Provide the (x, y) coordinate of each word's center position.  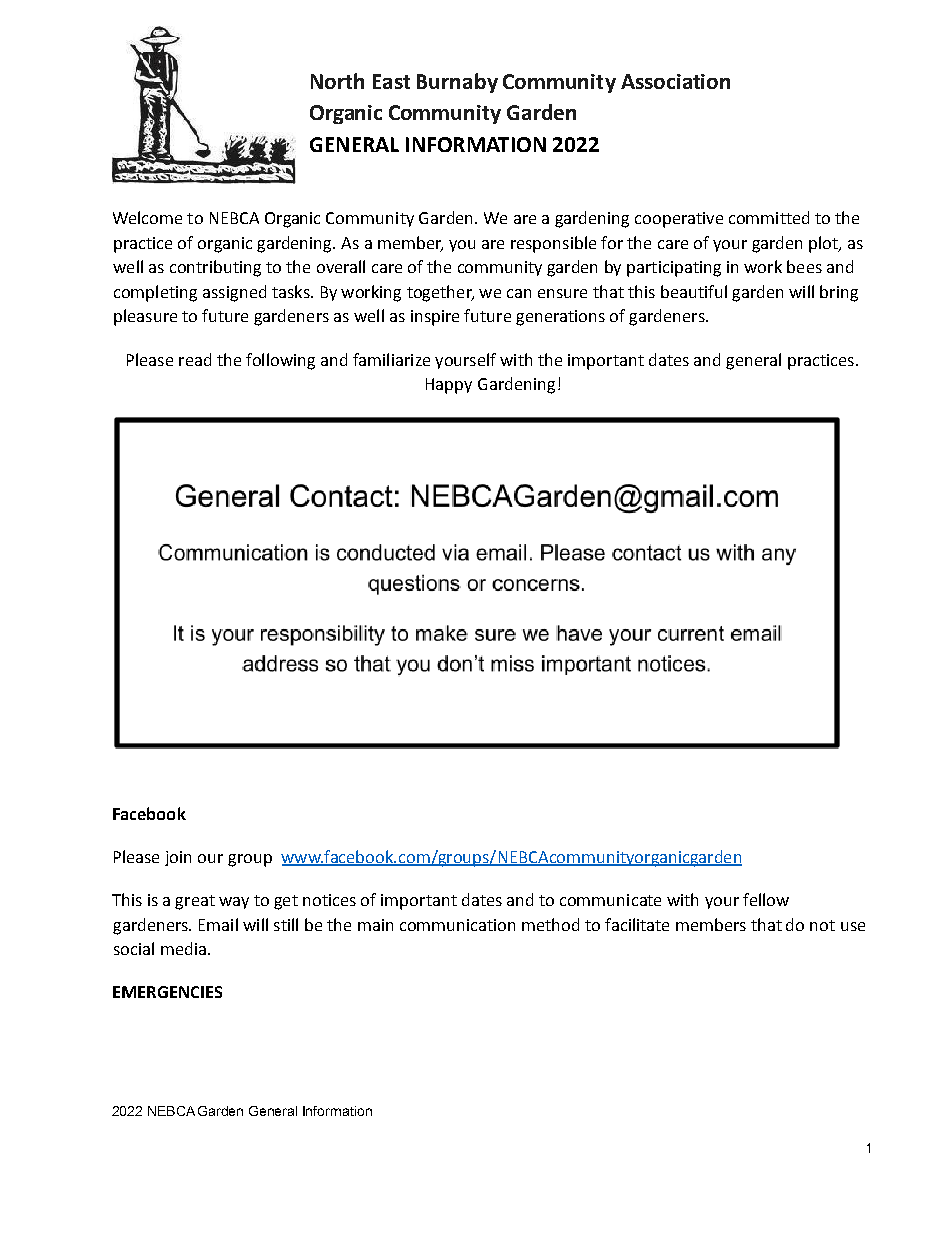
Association (675, 81)
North (337, 81)
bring (839, 293)
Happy (449, 386)
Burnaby (457, 83)
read (195, 359)
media (183, 948)
